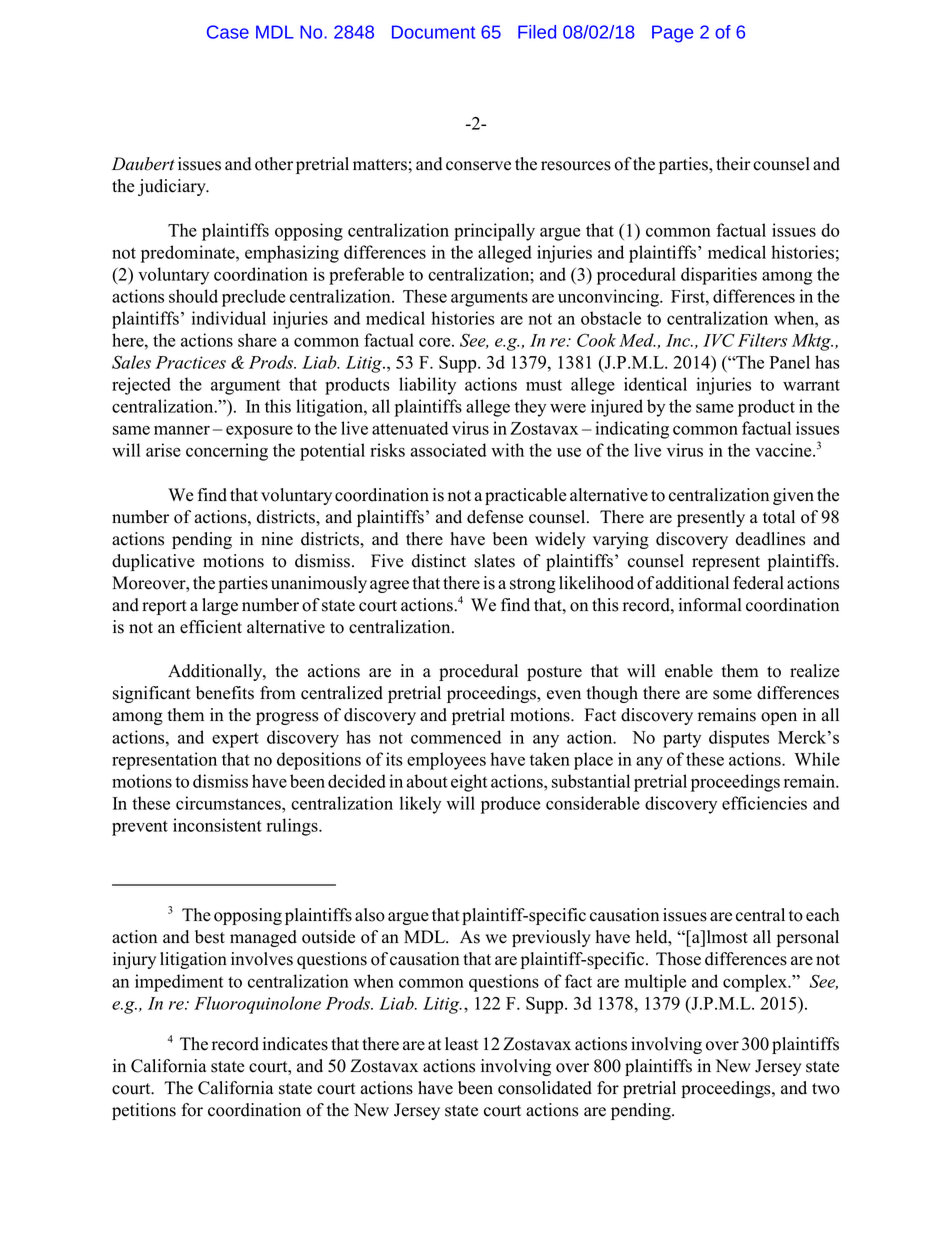 Image resolution: width=952 pixels, height=1233 pixels. What do you see at coordinates (462, 1044) in the document?
I see `least` at bounding box center [462, 1044].
